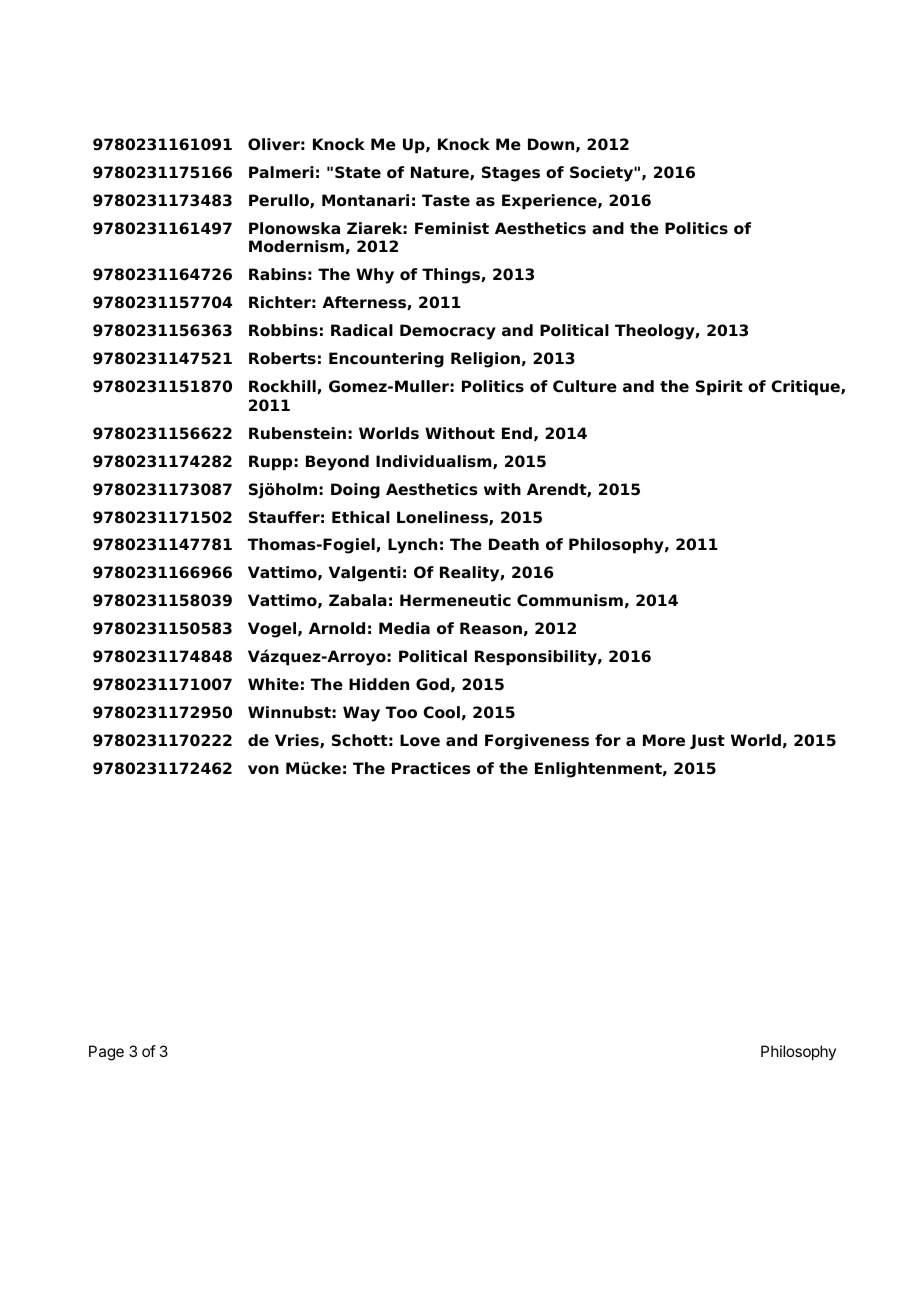 The height and width of the screenshot is (1308, 924). Describe the element at coordinates (431, 768) in the screenshot. I see `Practices` at that location.
